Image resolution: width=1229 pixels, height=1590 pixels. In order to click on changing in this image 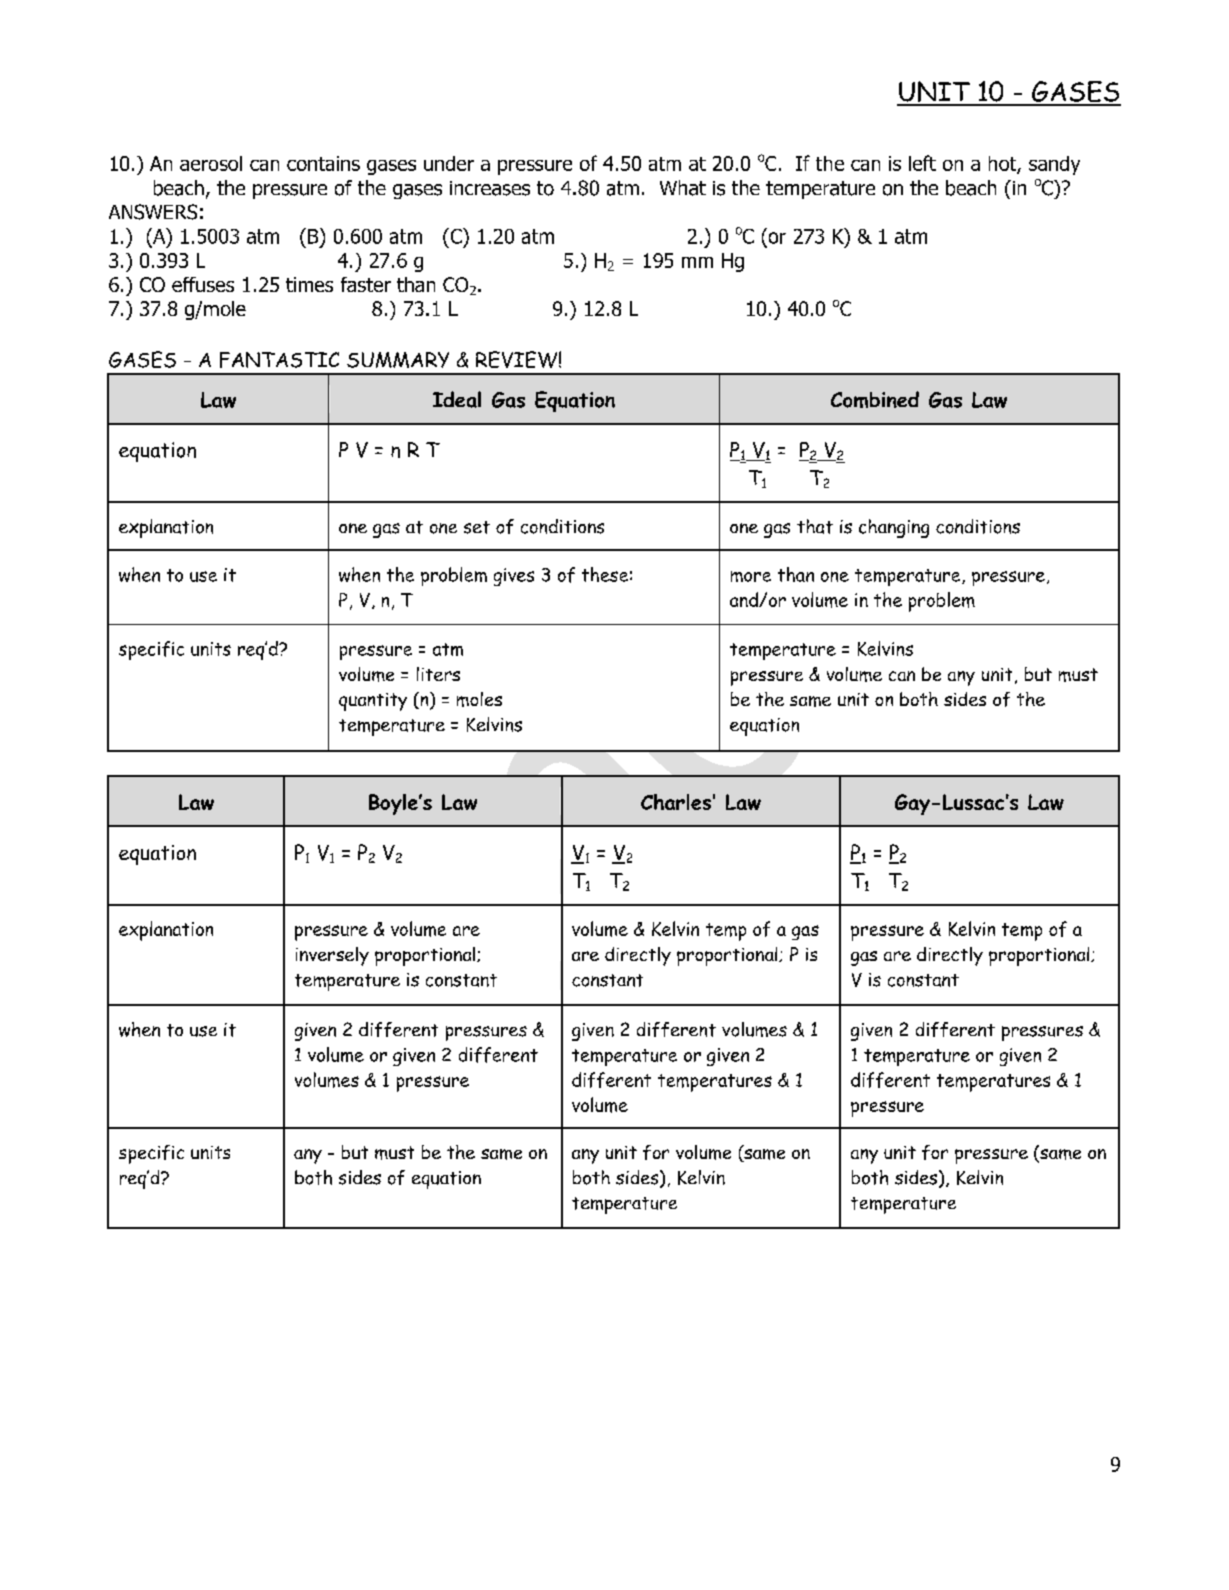, I will do `click(894, 528)`.
